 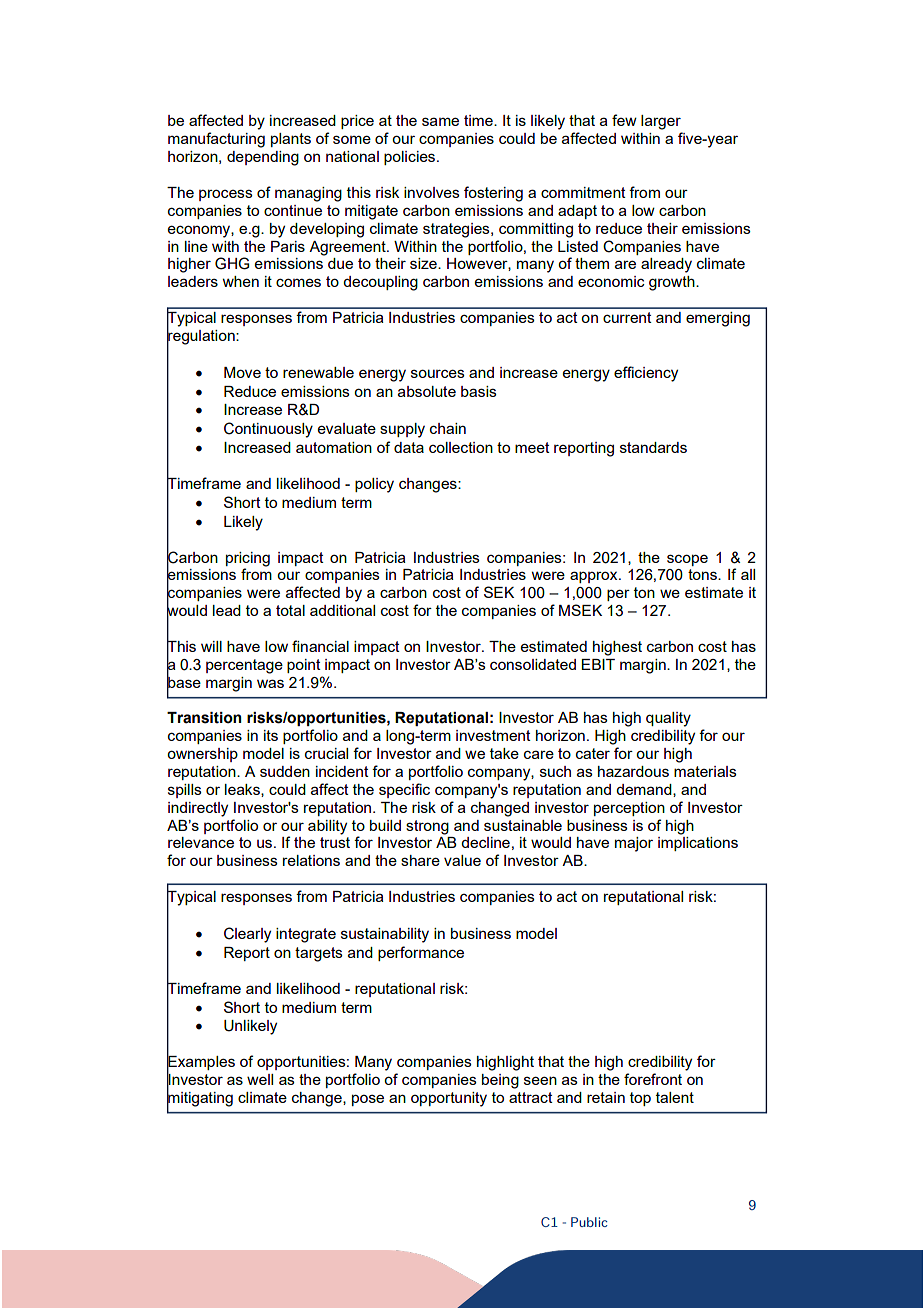 I want to click on quality, so click(x=668, y=719).
